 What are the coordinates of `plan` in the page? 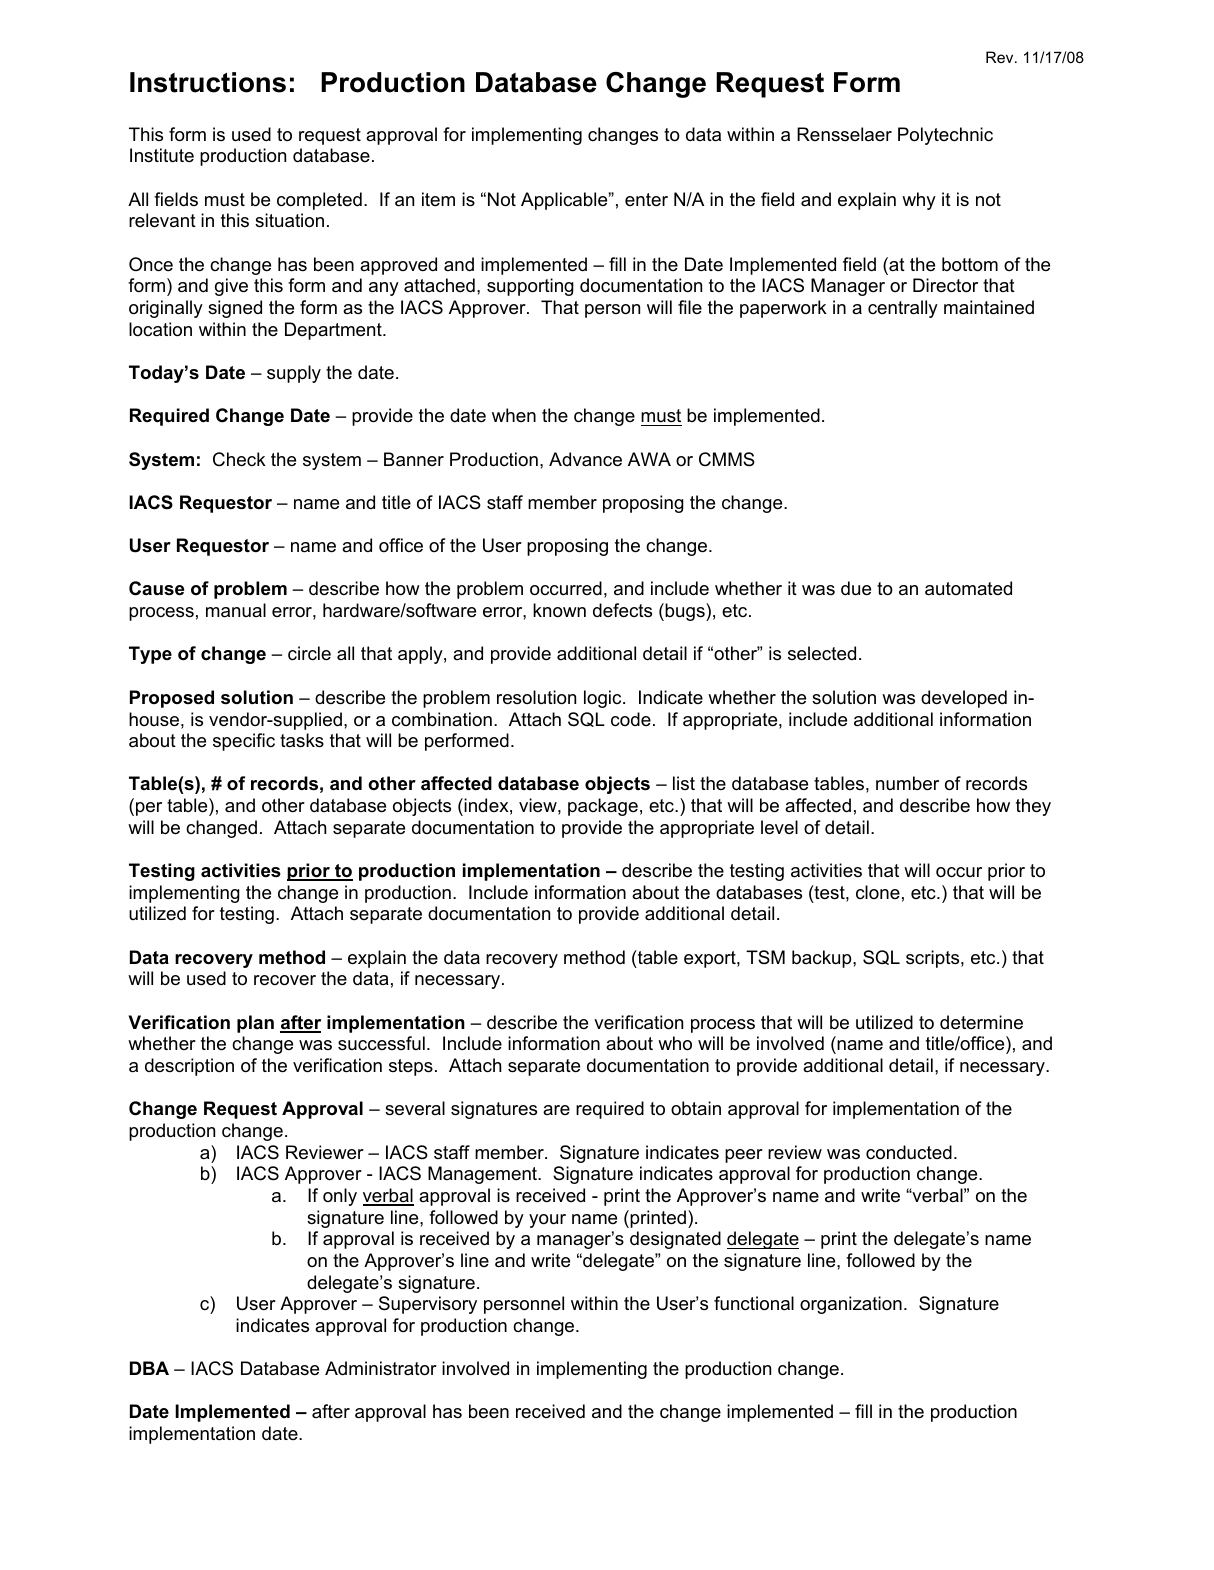 It's located at (255, 1024).
